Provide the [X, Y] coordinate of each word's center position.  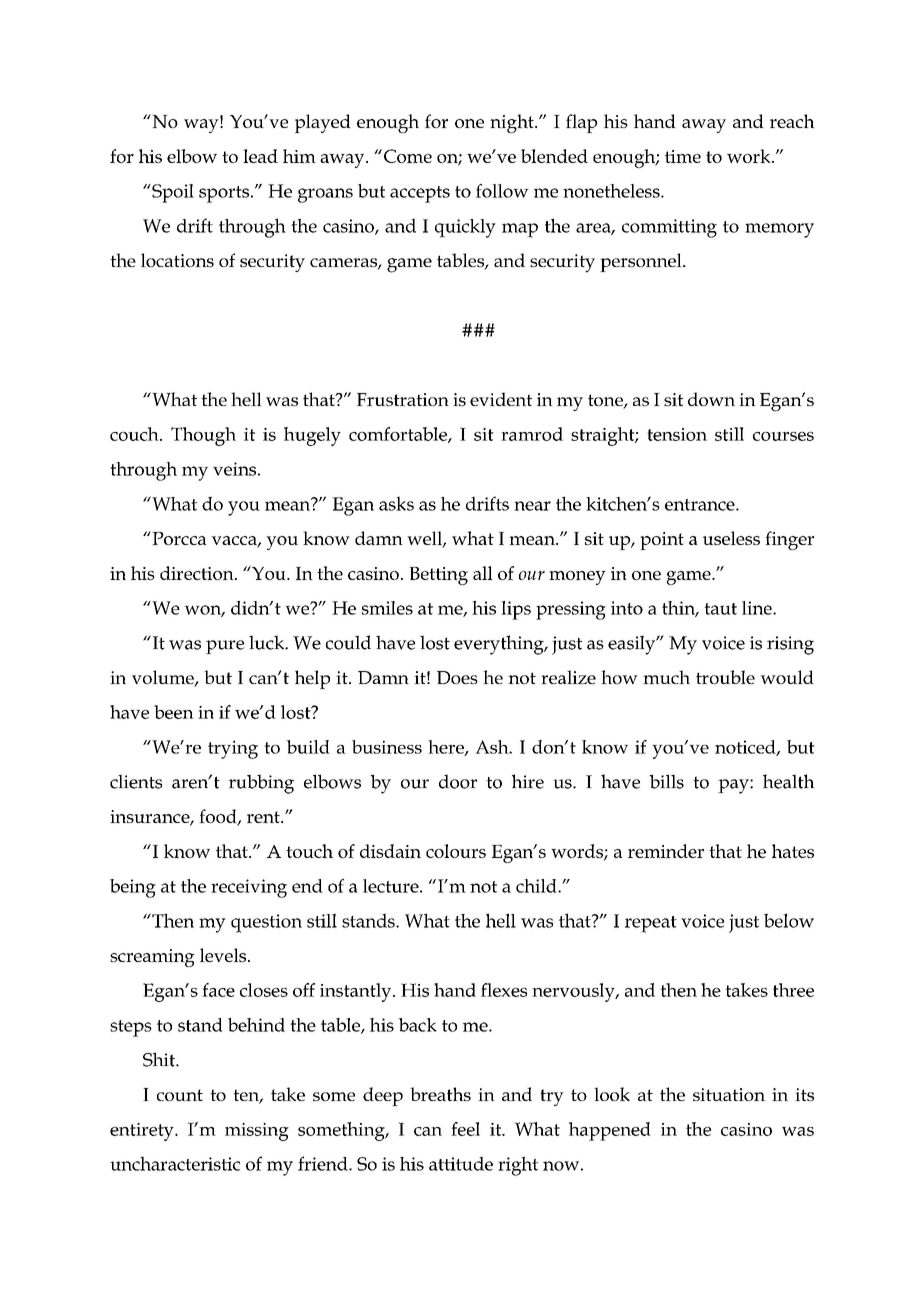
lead [260, 156]
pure [225, 647]
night [513, 123]
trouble [725, 677]
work [750, 156]
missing [257, 1132]
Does [457, 677]
